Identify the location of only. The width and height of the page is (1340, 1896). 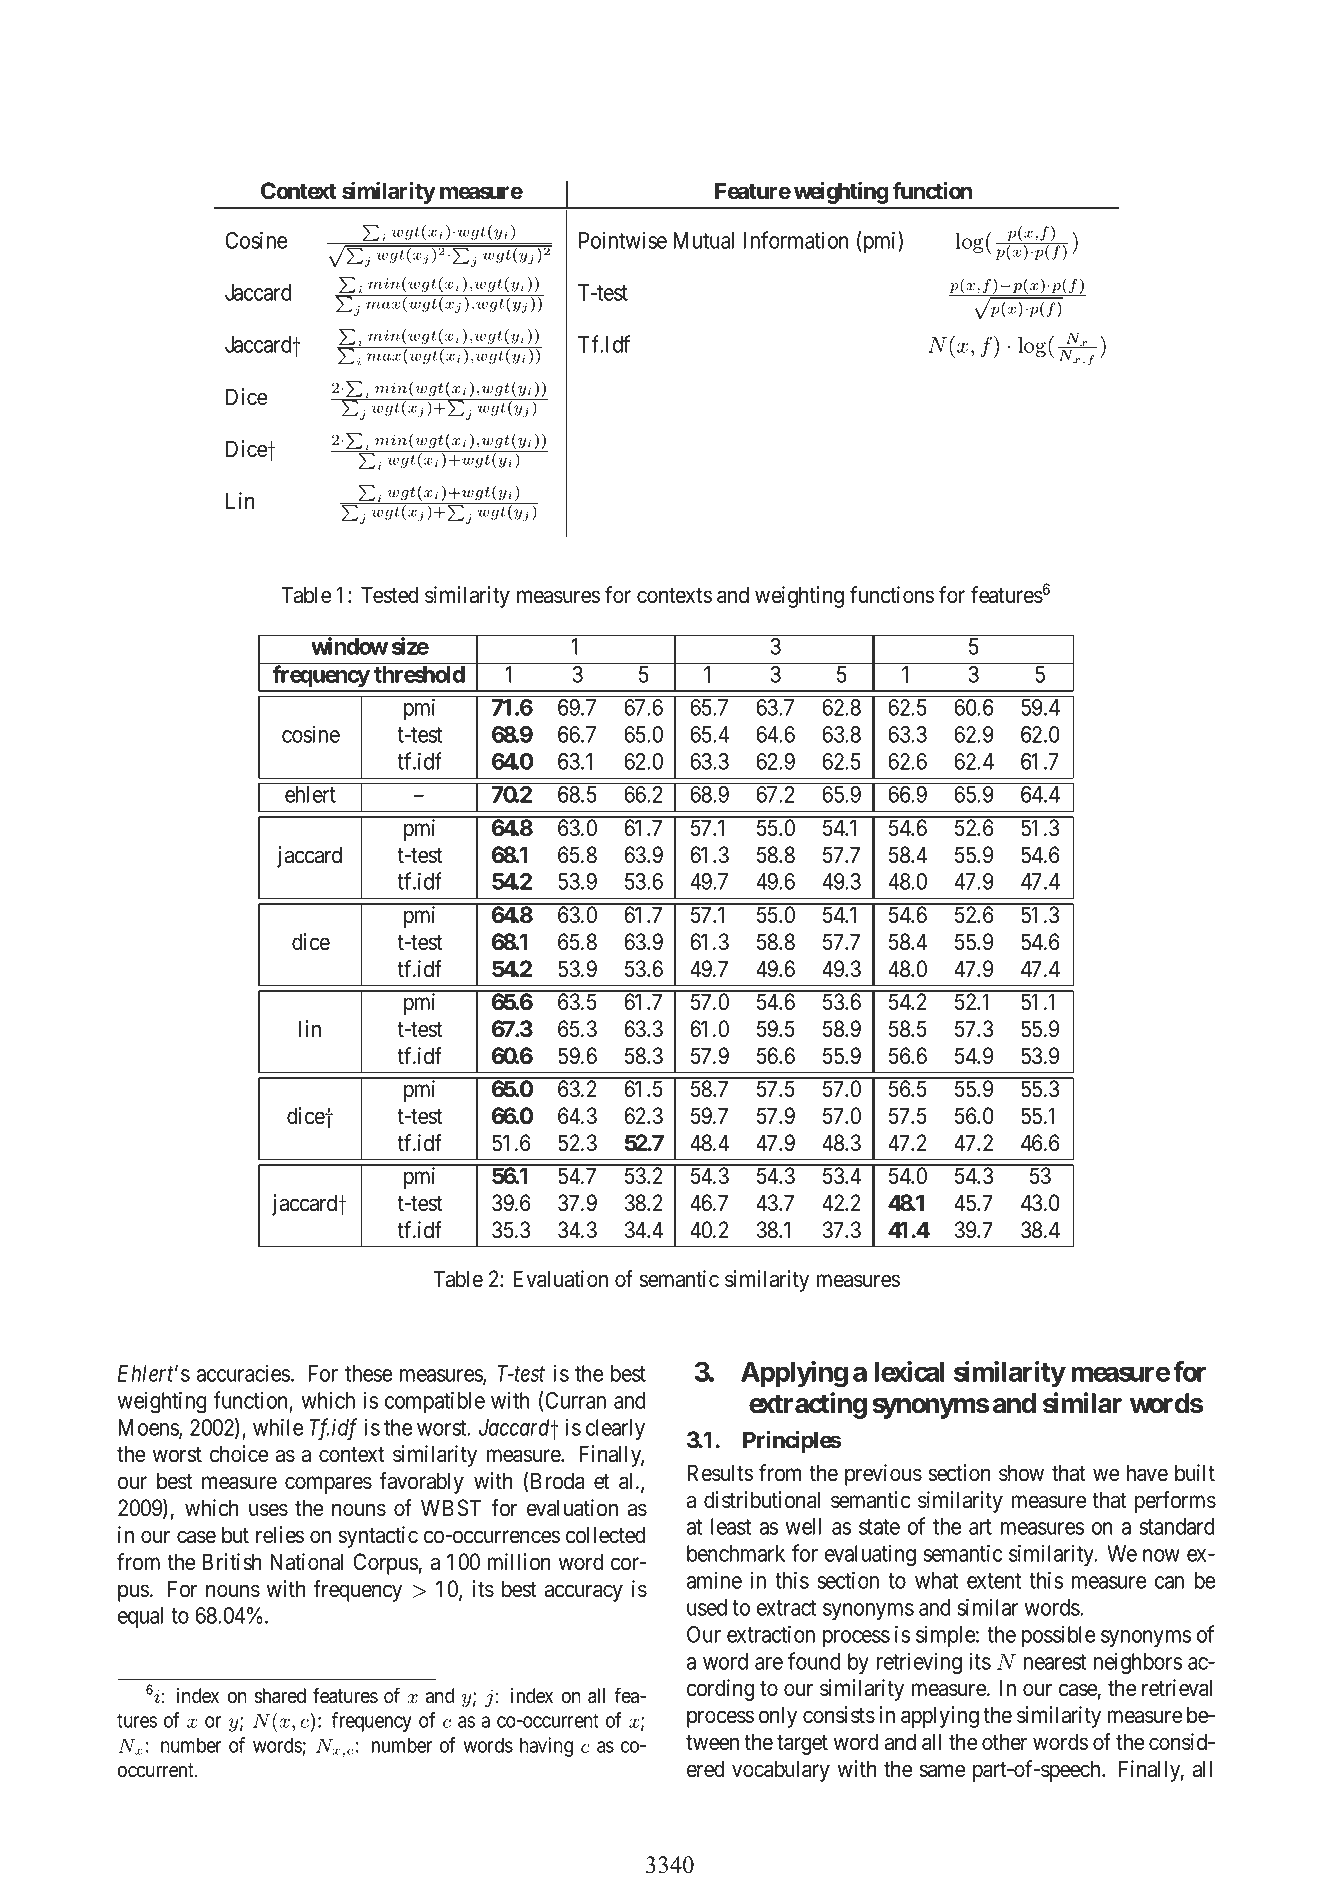
(778, 1717).
